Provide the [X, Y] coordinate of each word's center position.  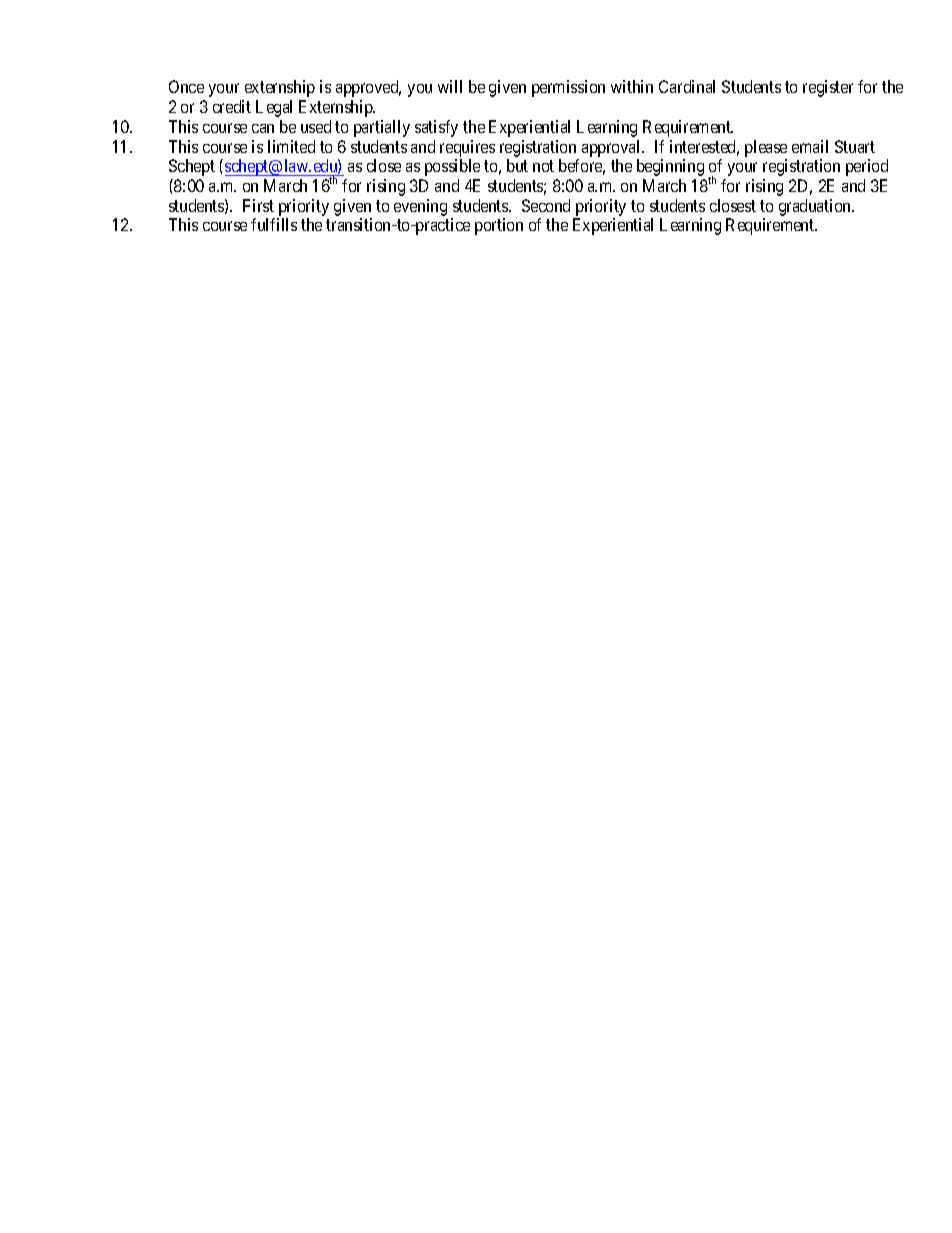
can [263, 128]
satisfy [436, 128]
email [810, 146]
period [867, 167]
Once [186, 86]
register [828, 88]
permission [568, 88]
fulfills [274, 224]
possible [452, 167]
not [543, 166]
